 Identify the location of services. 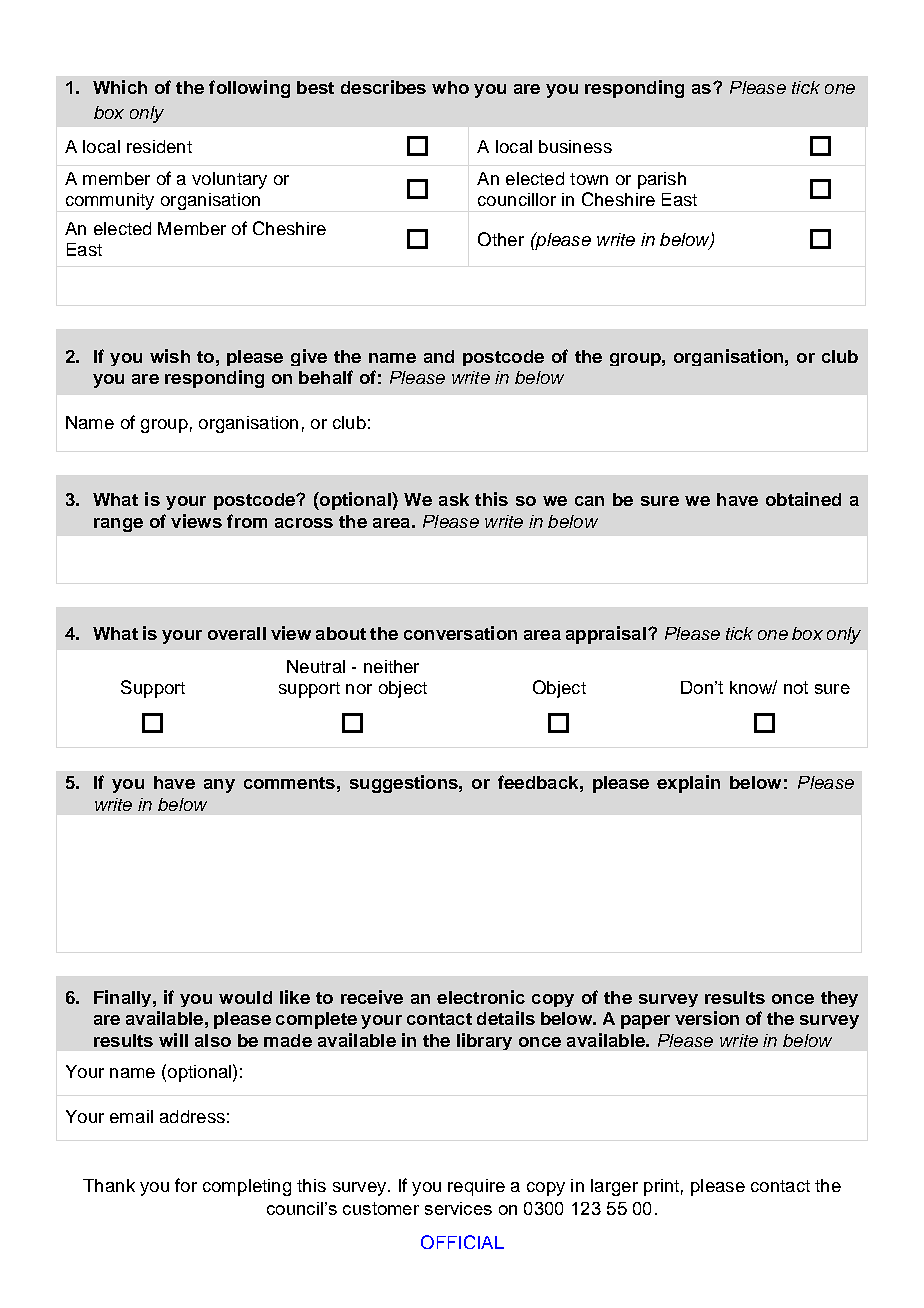
(458, 1208).
